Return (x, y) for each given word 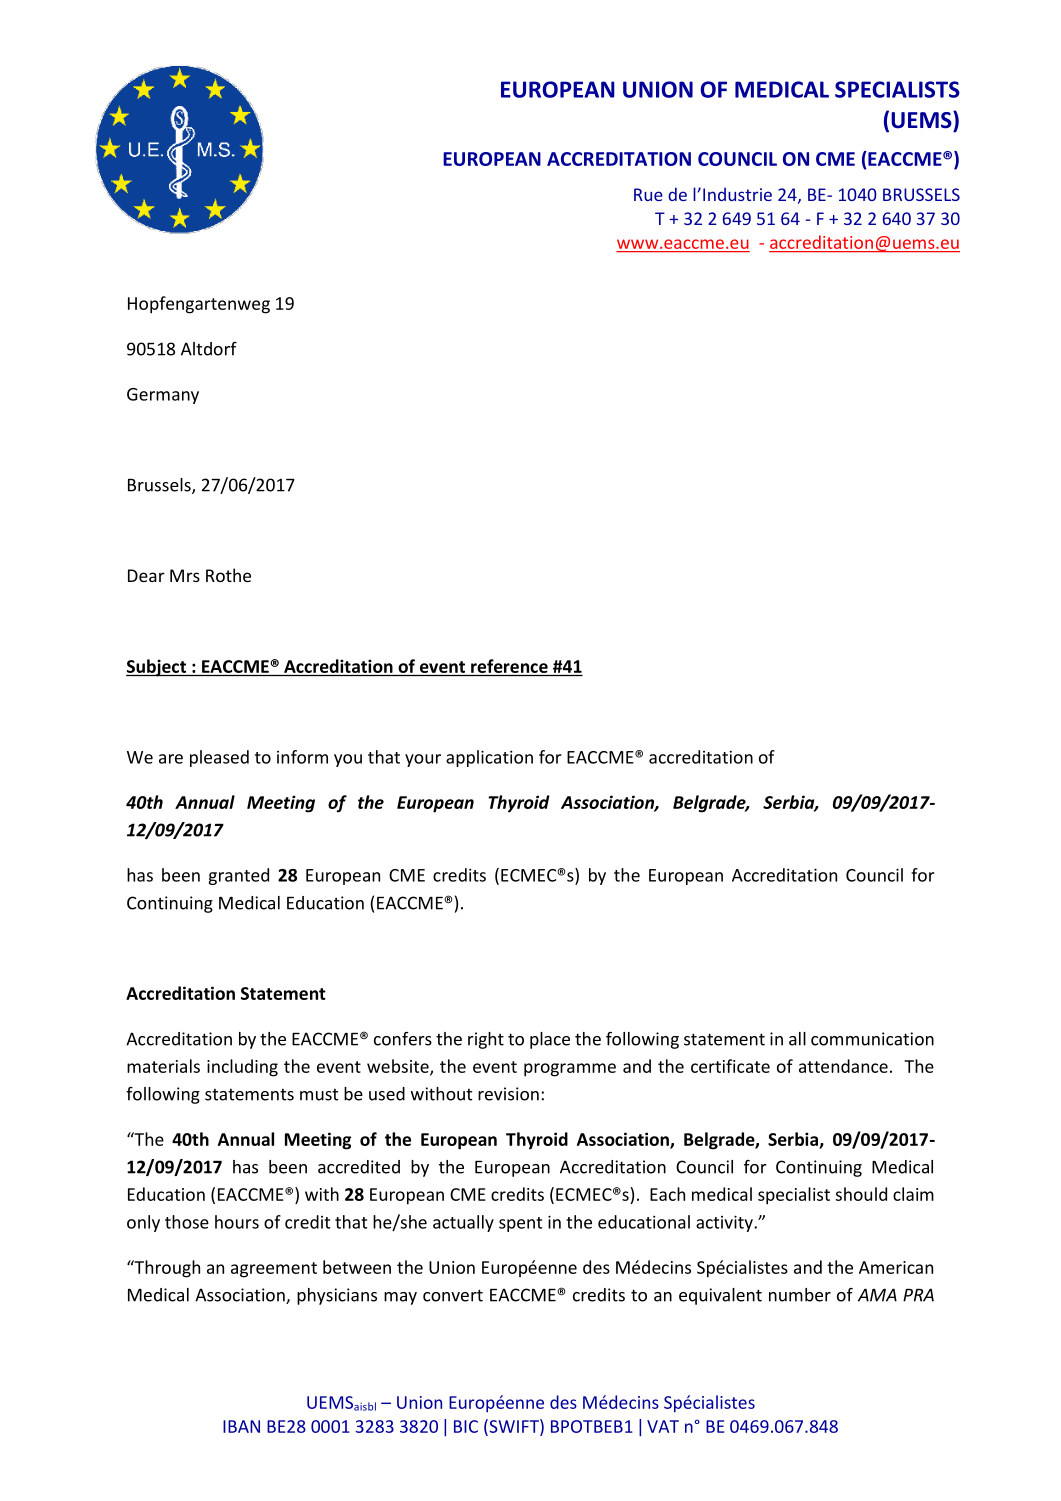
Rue (648, 194)
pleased (219, 758)
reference (509, 666)
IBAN (241, 1426)
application (489, 758)
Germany (163, 396)
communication (872, 1039)
